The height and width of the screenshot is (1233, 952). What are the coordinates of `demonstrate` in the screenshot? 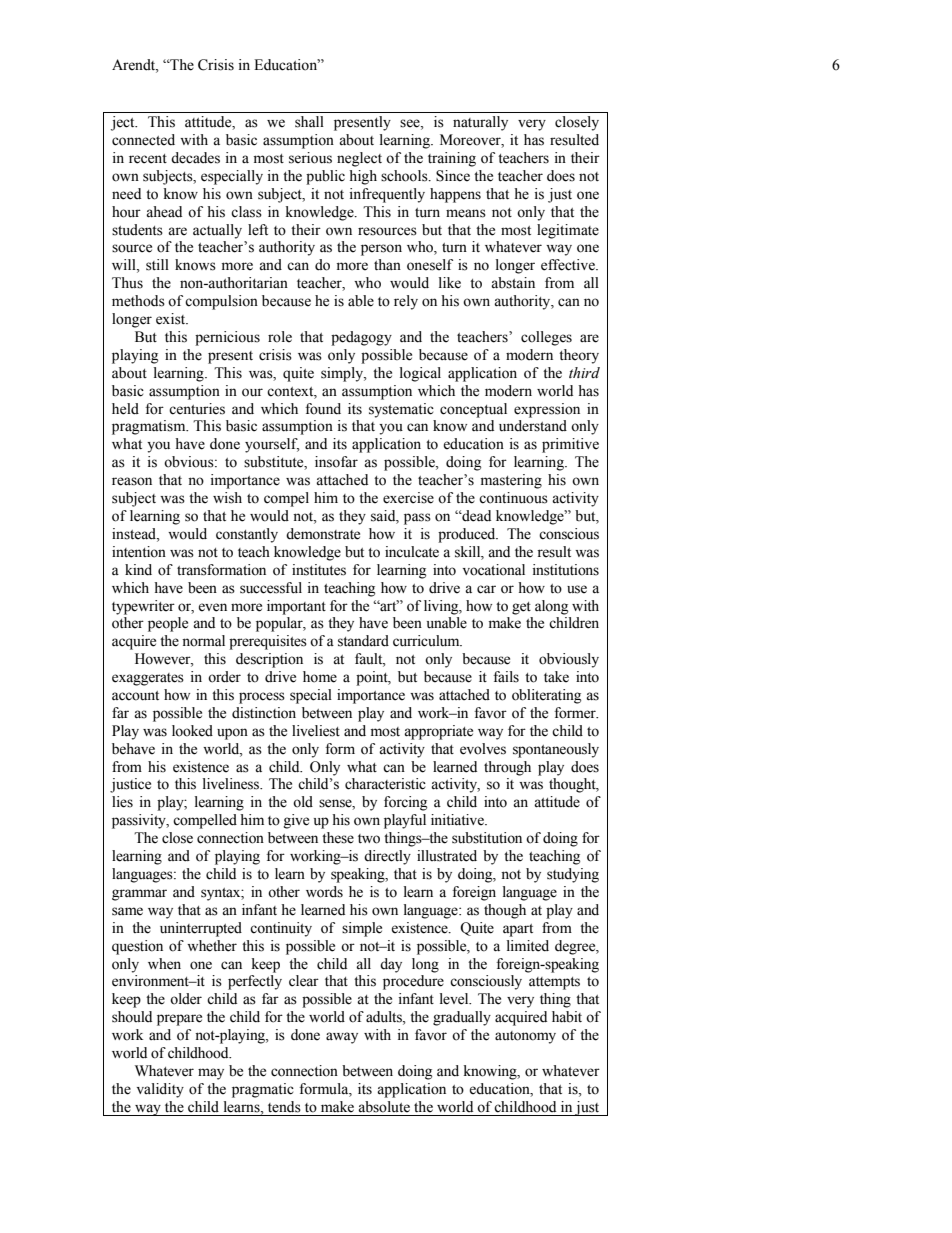 It's located at (323, 534).
